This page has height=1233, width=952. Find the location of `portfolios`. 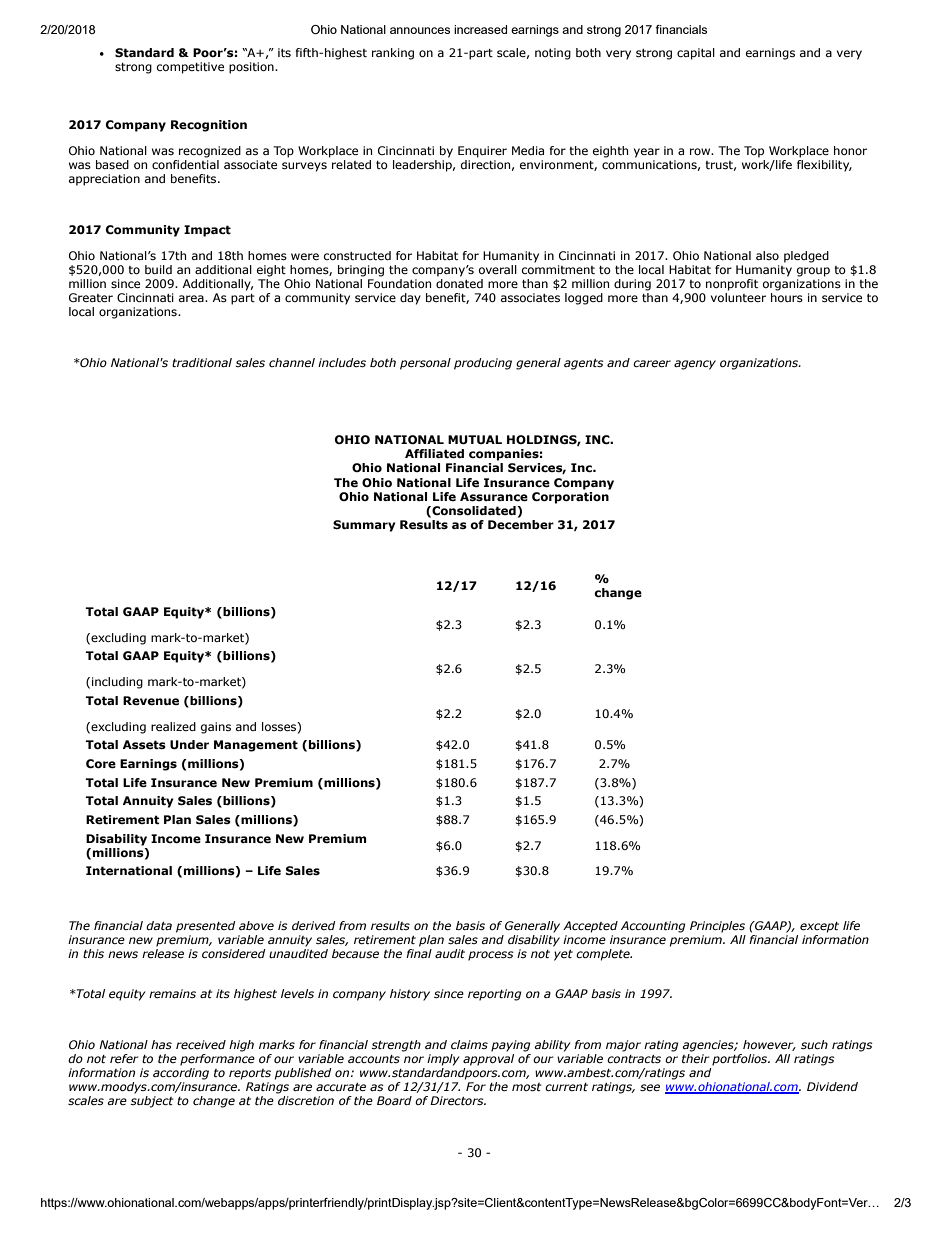

portfolios is located at coordinates (741, 1060).
